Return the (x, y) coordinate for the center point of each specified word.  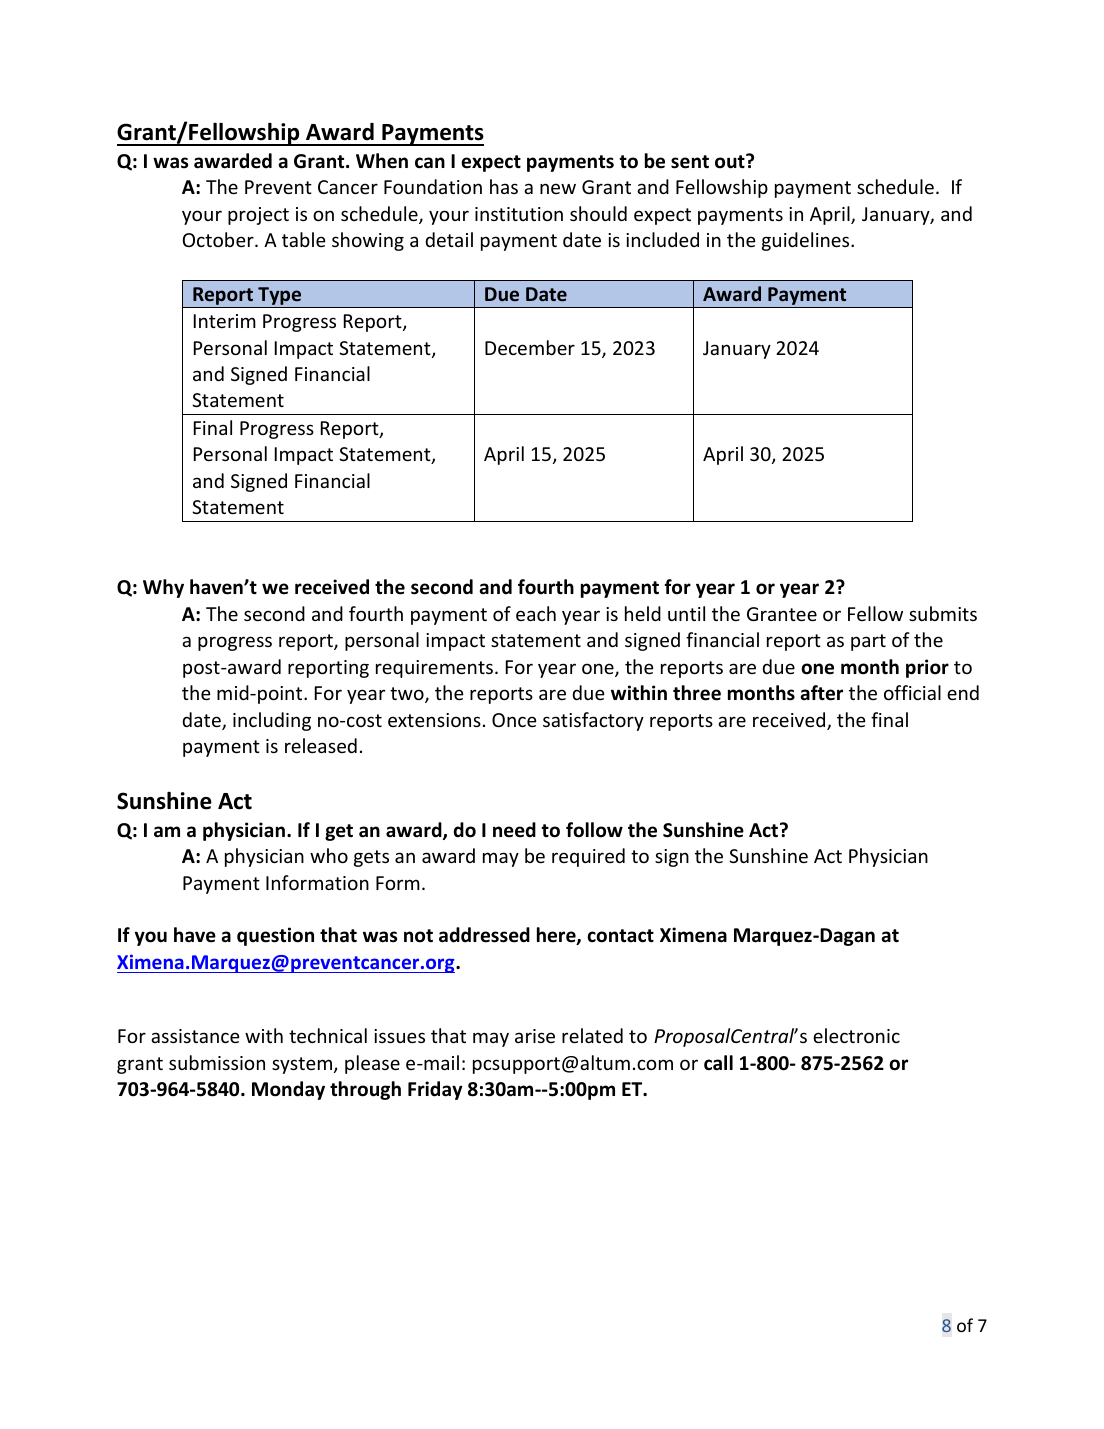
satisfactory (593, 721)
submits (943, 613)
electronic (856, 1035)
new (558, 188)
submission (217, 1062)
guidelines (807, 241)
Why (163, 588)
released (321, 745)
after (822, 693)
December (530, 347)
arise (535, 1036)
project (258, 216)
